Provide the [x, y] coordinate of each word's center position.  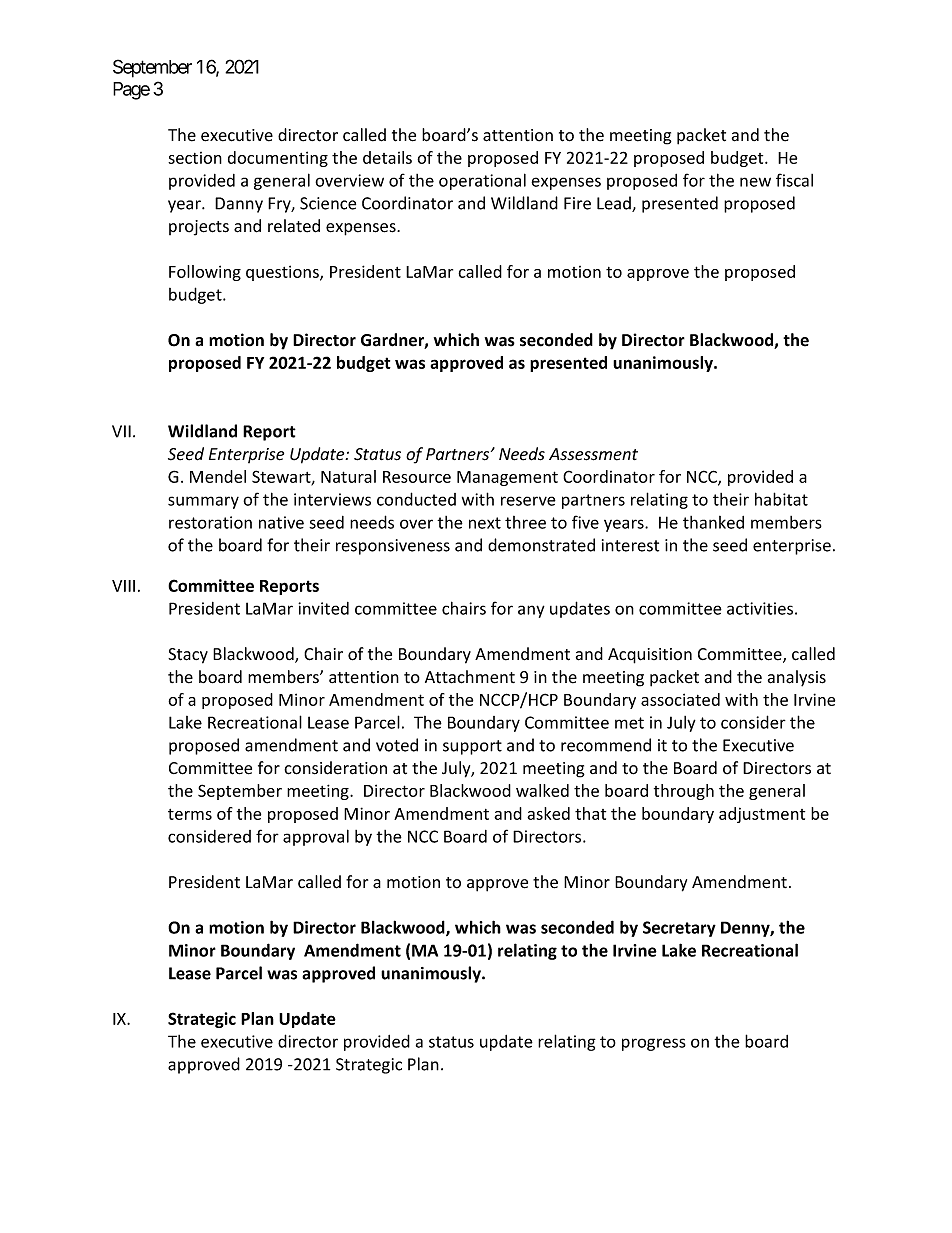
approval [316, 837]
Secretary [679, 929]
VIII [123, 586]
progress [654, 1044]
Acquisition [650, 656]
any [531, 611]
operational [482, 181]
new [755, 182]
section [195, 158]
